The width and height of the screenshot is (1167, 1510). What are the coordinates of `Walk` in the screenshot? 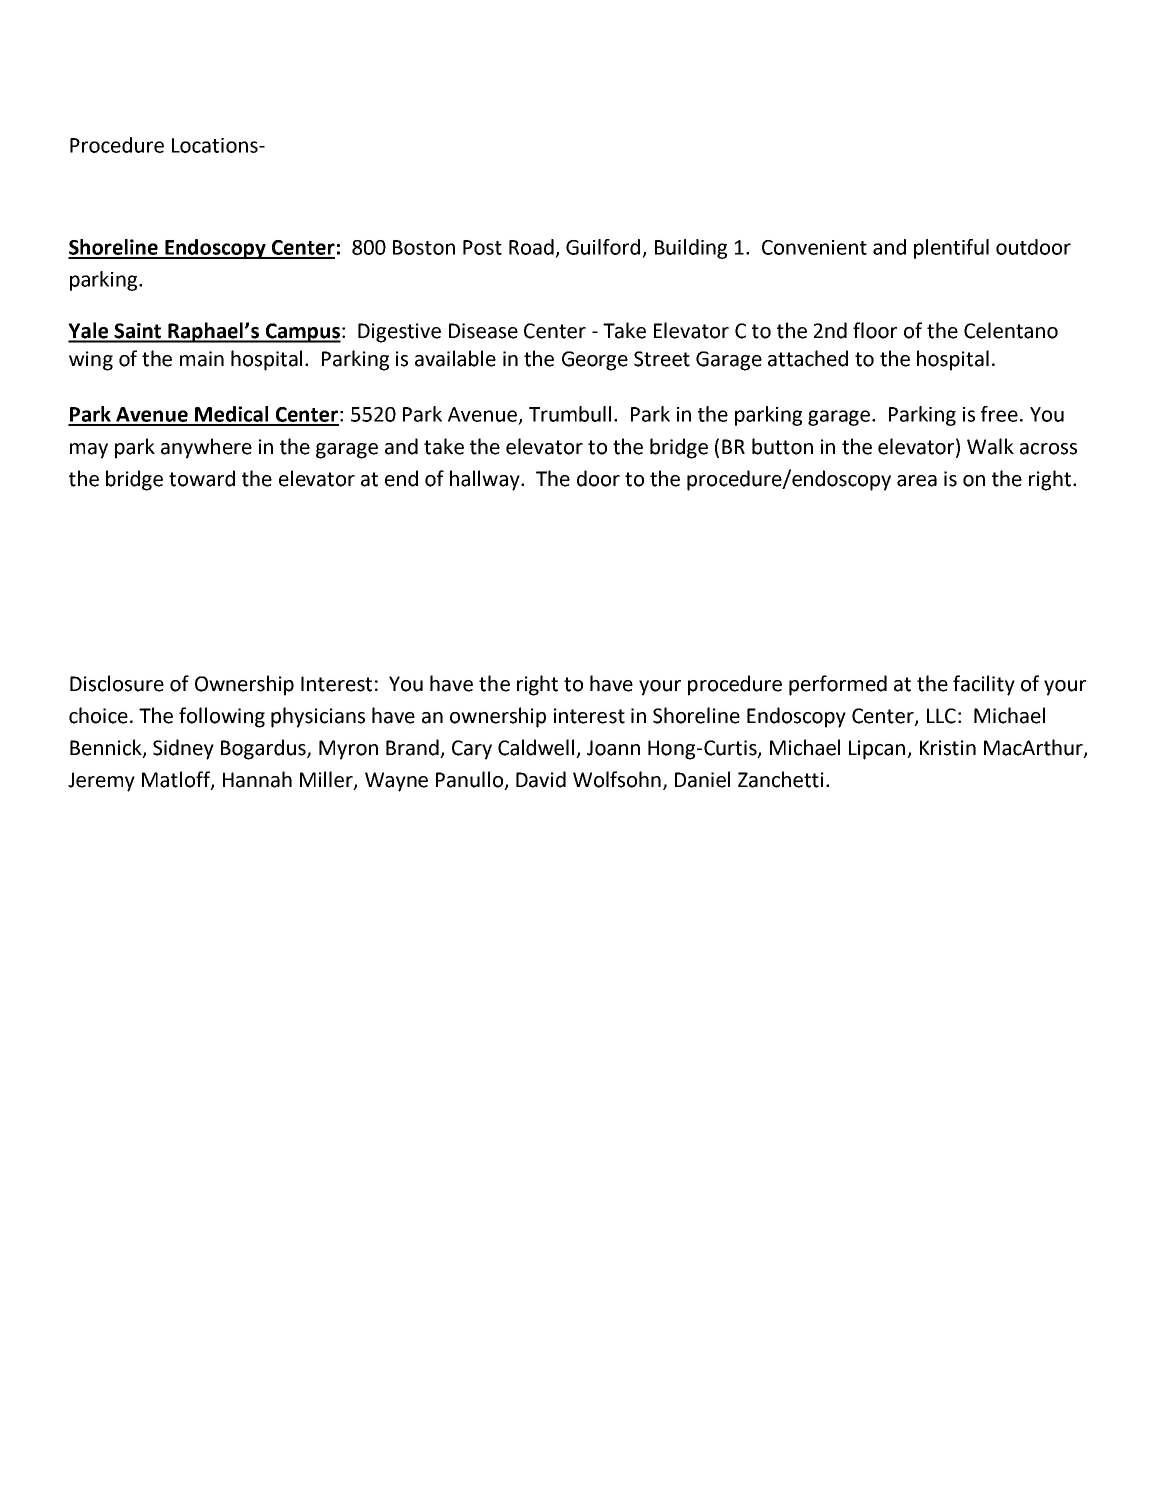 It's located at (990, 446).
